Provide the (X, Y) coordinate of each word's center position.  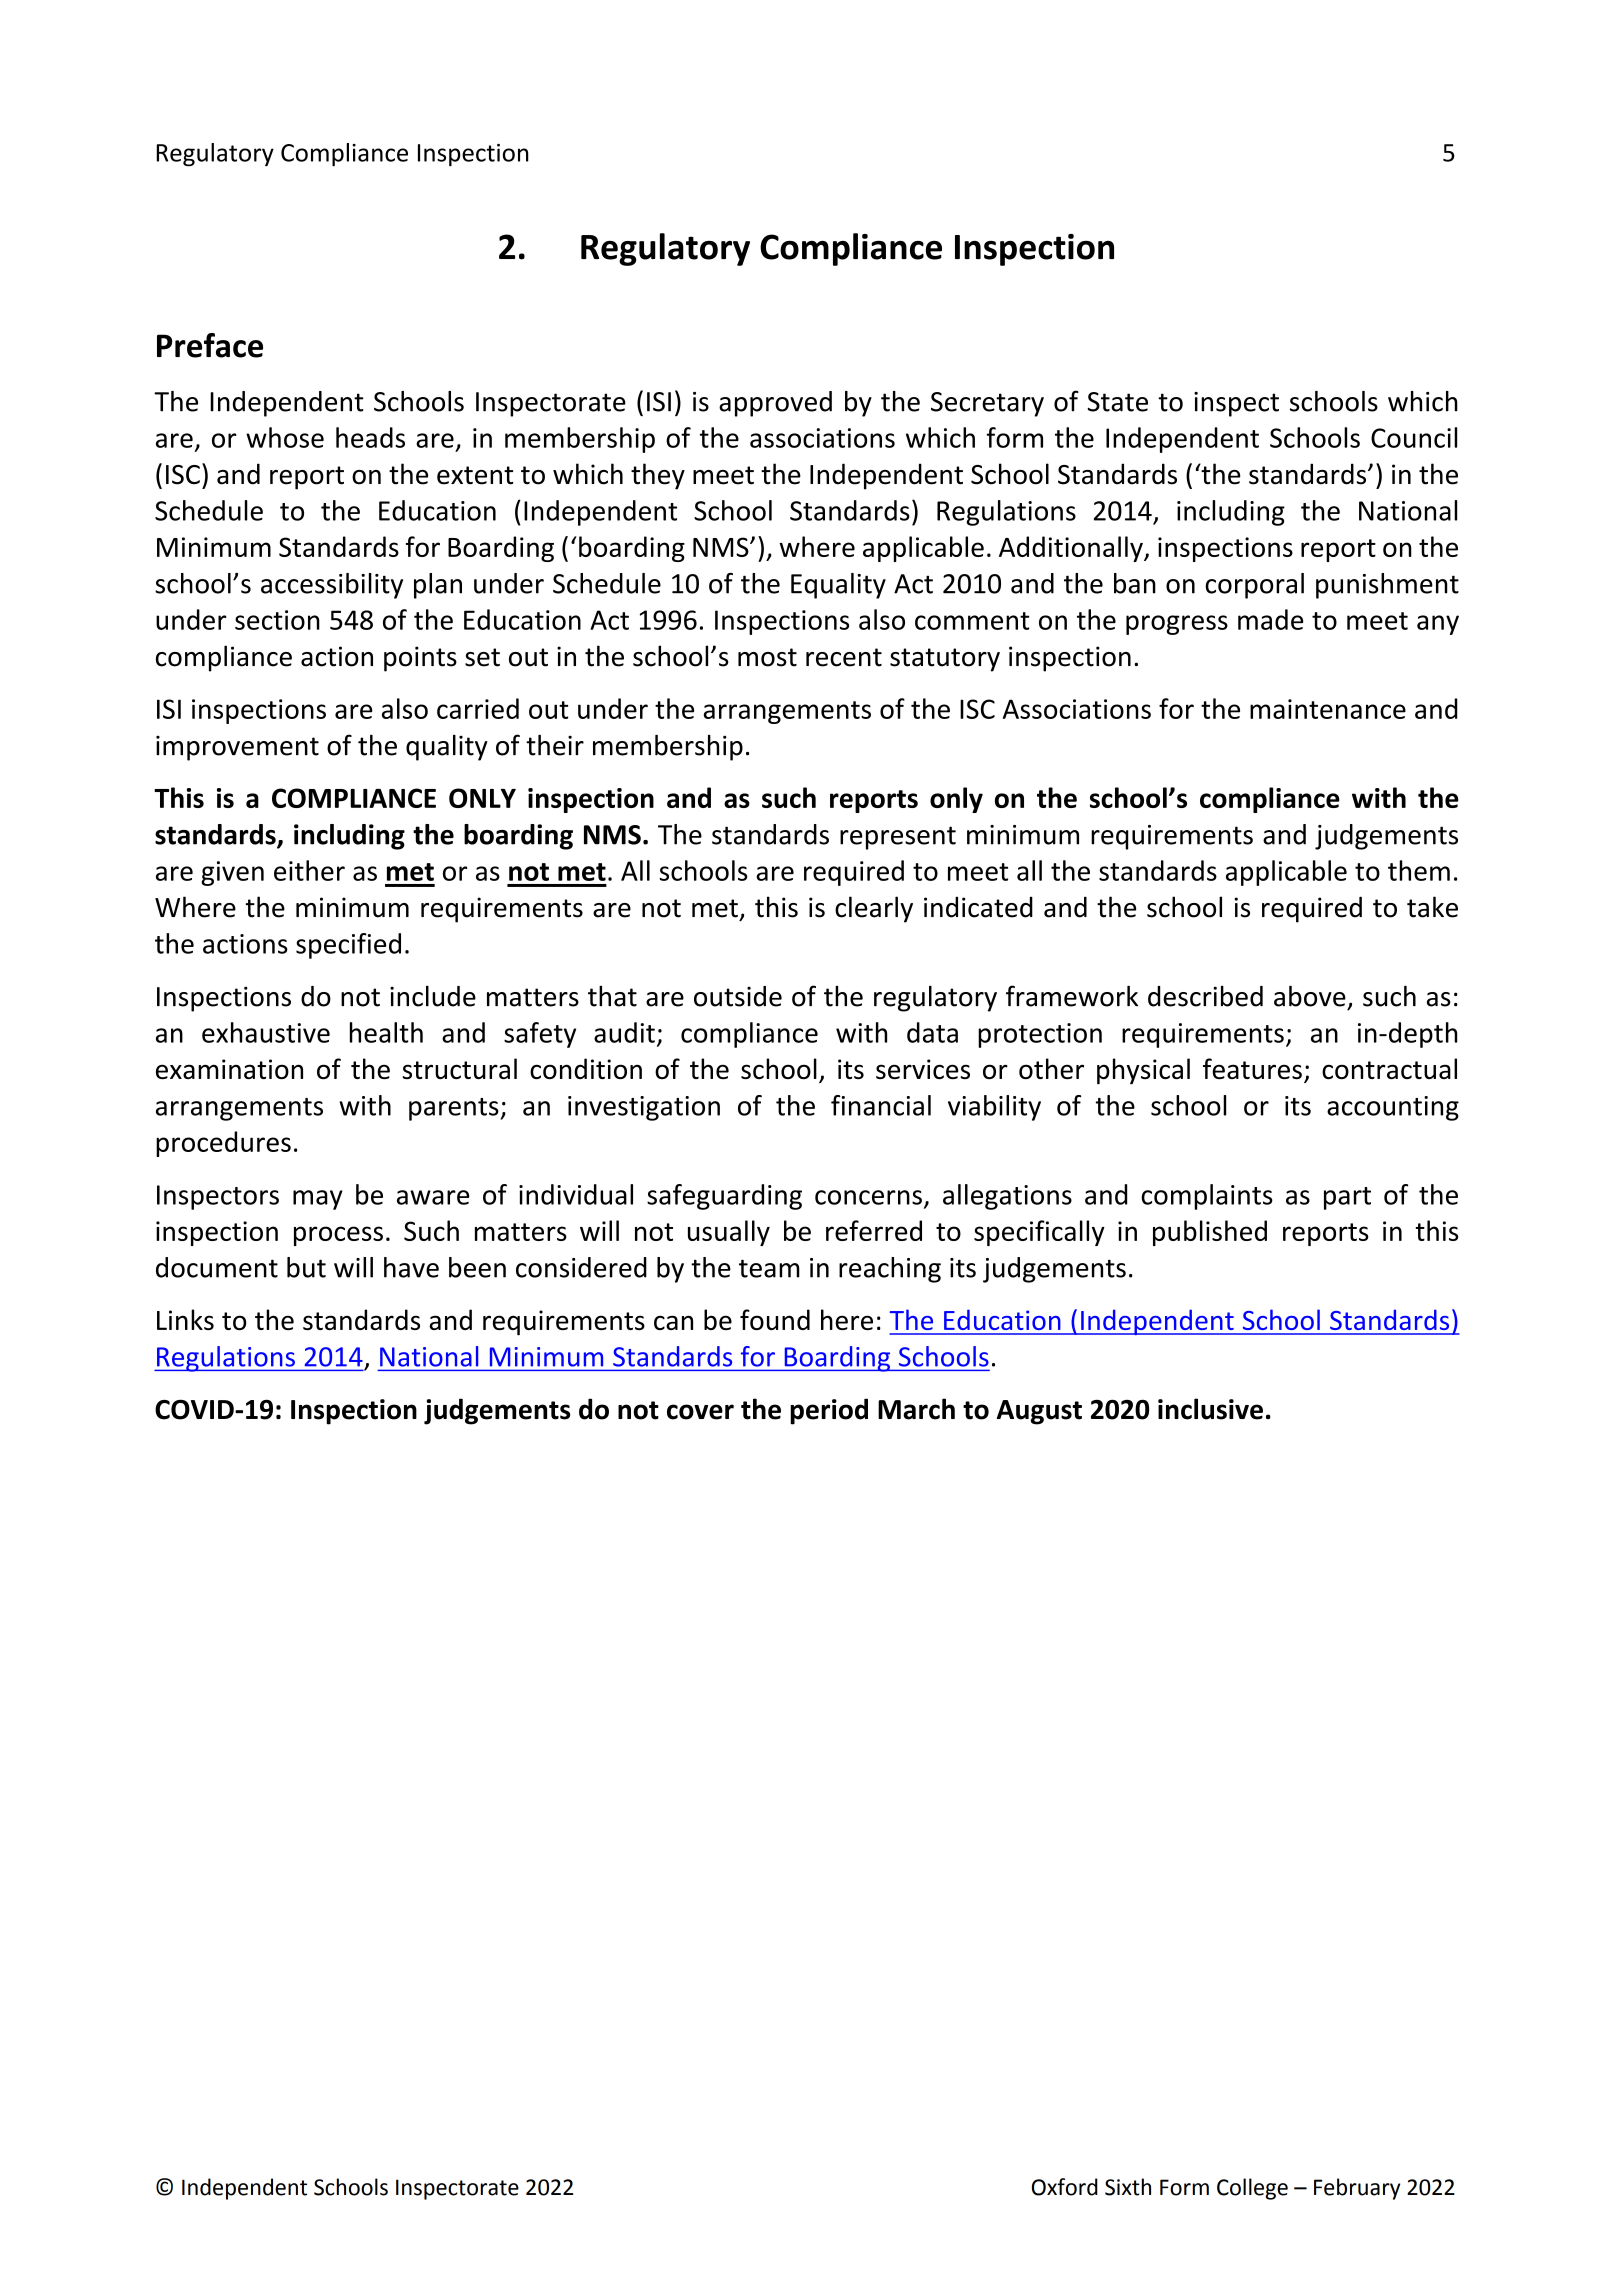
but (306, 1267)
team (769, 1268)
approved (775, 404)
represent (898, 838)
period (829, 1411)
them (1419, 870)
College (1252, 2189)
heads (370, 437)
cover (700, 1412)
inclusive (1210, 1409)
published (1210, 1233)
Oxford (1064, 2187)
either (309, 870)
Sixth (1128, 2187)
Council (1414, 437)
